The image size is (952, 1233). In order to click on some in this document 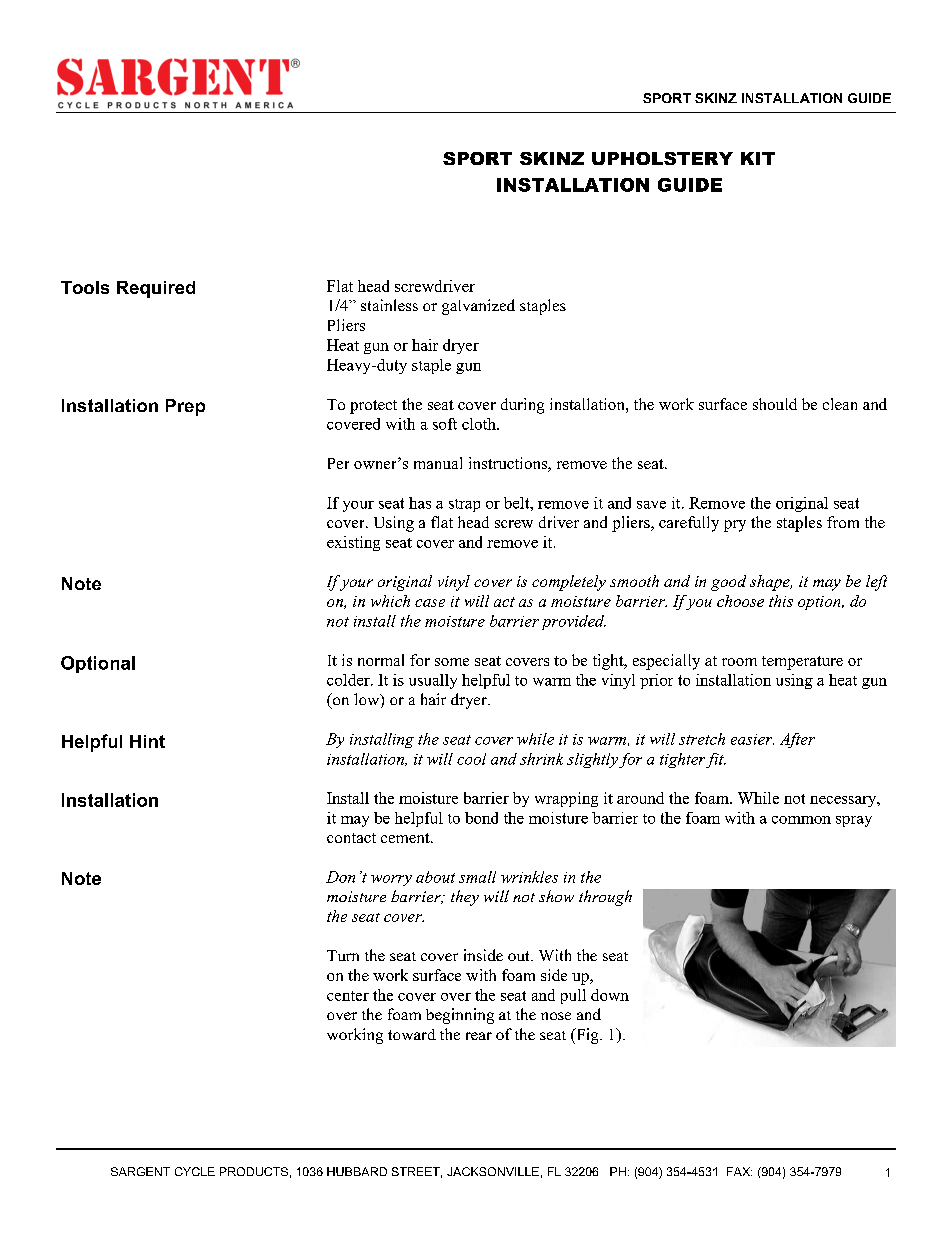, I will do `click(452, 662)`.
